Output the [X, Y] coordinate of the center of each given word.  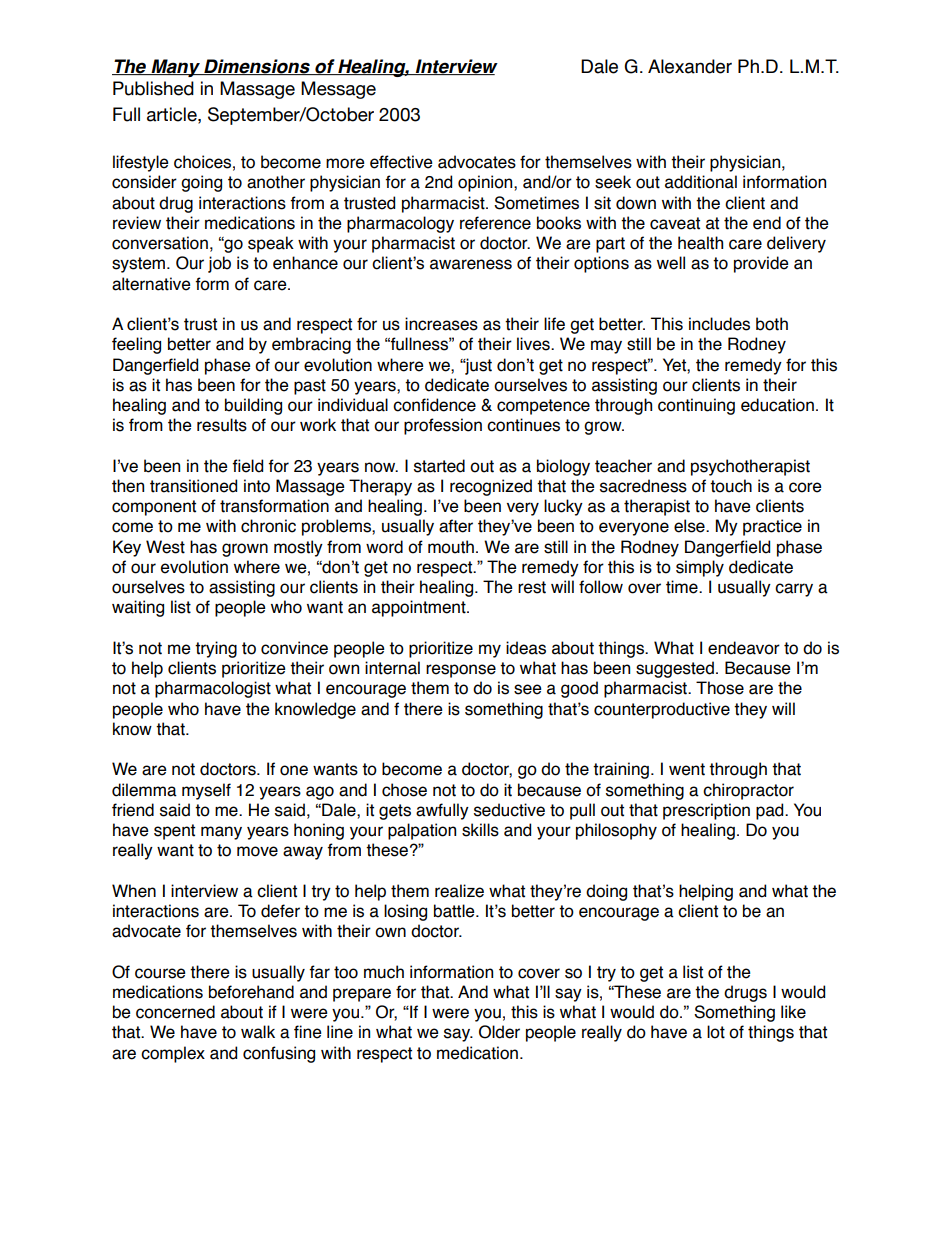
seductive [509, 810]
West [165, 547]
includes [719, 324]
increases [441, 324]
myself [206, 791]
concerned [175, 1012]
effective [401, 162]
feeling [136, 345]
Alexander [690, 66]
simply [700, 568]
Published [153, 88]
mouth [451, 547]
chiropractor [748, 791]
